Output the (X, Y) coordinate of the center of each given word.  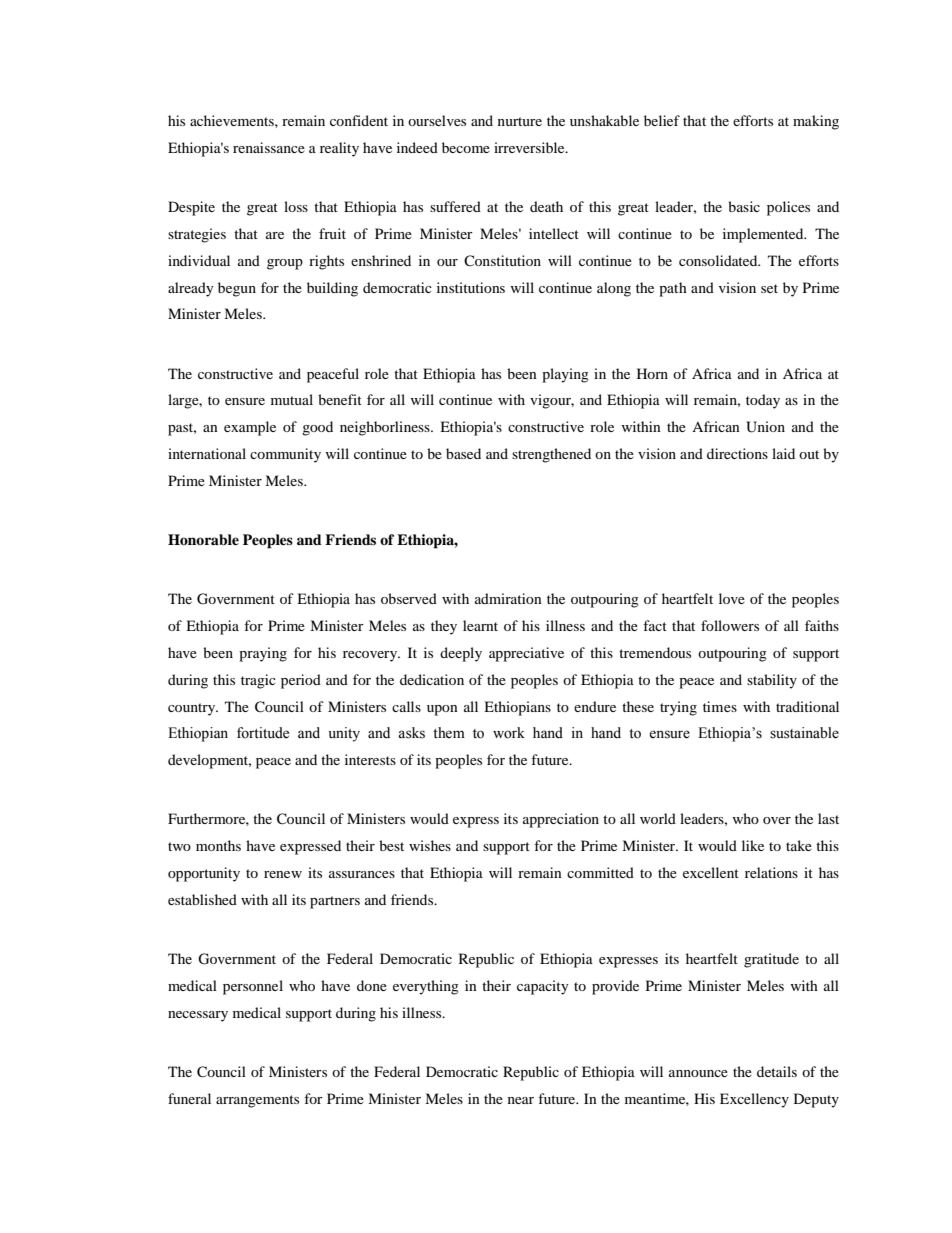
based (463, 453)
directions (737, 453)
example (250, 428)
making (816, 122)
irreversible (530, 147)
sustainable (804, 733)
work (509, 733)
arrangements (257, 1101)
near (521, 1100)
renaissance (269, 147)
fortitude (263, 733)
